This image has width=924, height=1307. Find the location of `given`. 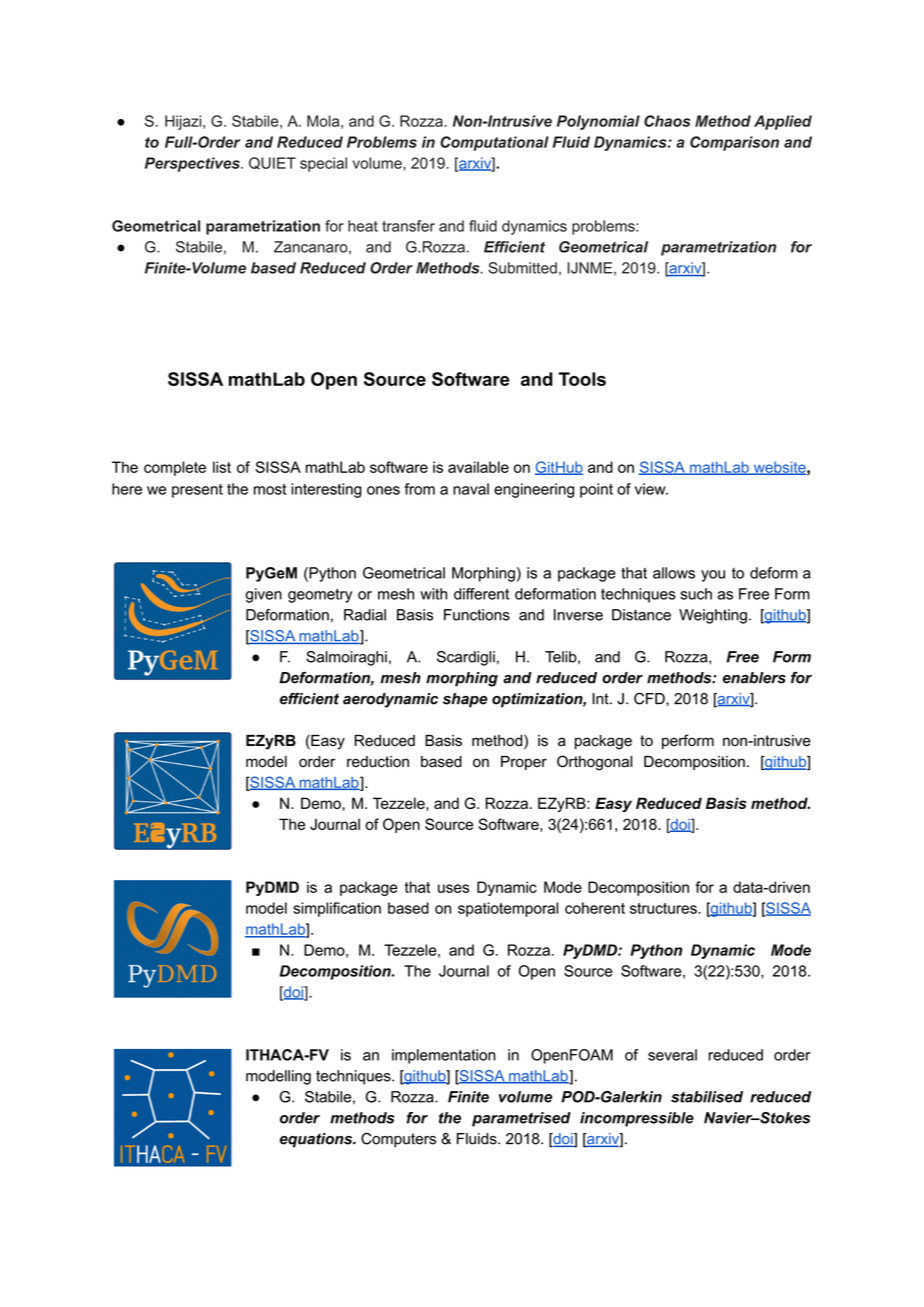

given is located at coordinates (264, 595).
